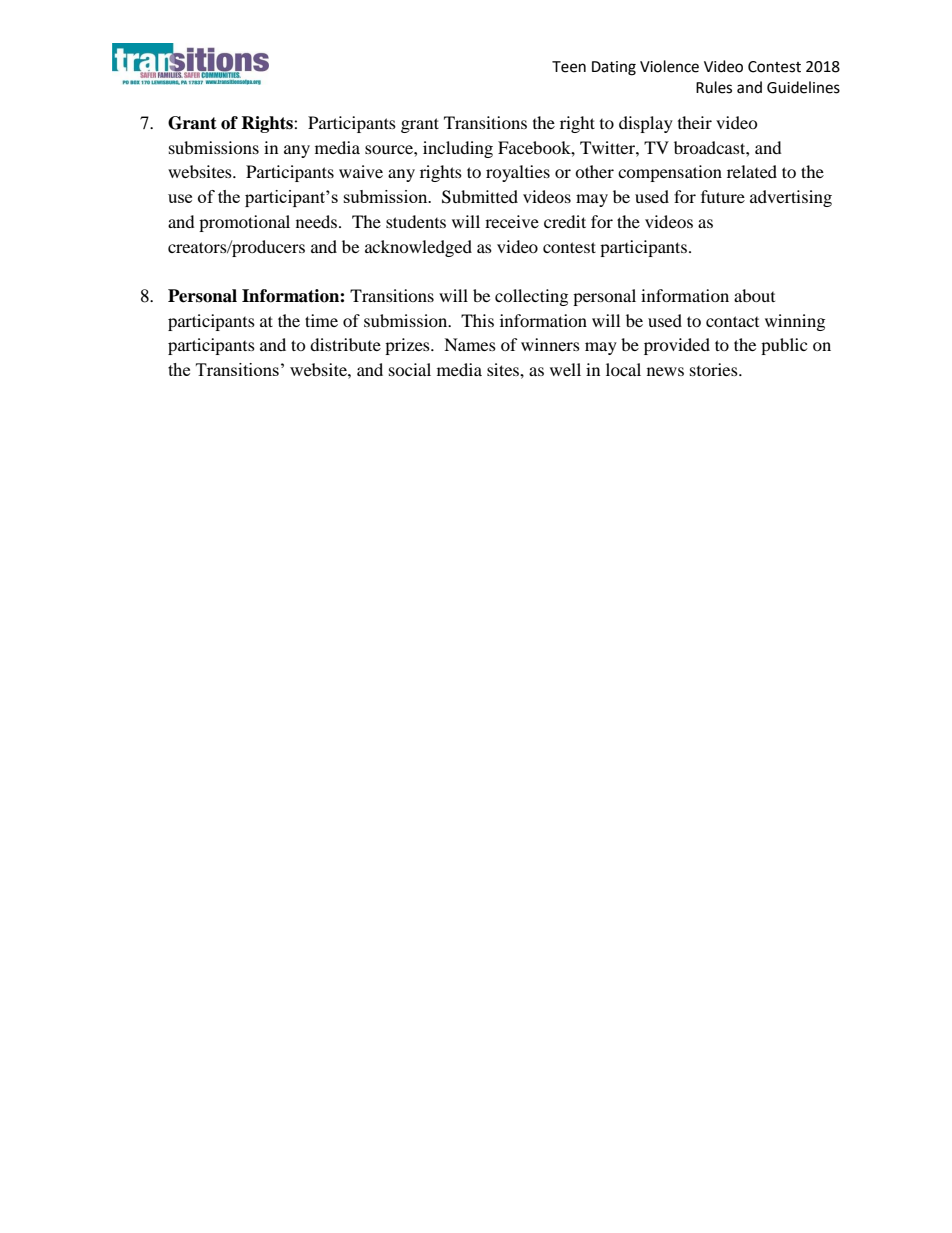  What do you see at coordinates (318, 221) in the page?
I see `needs` at bounding box center [318, 221].
